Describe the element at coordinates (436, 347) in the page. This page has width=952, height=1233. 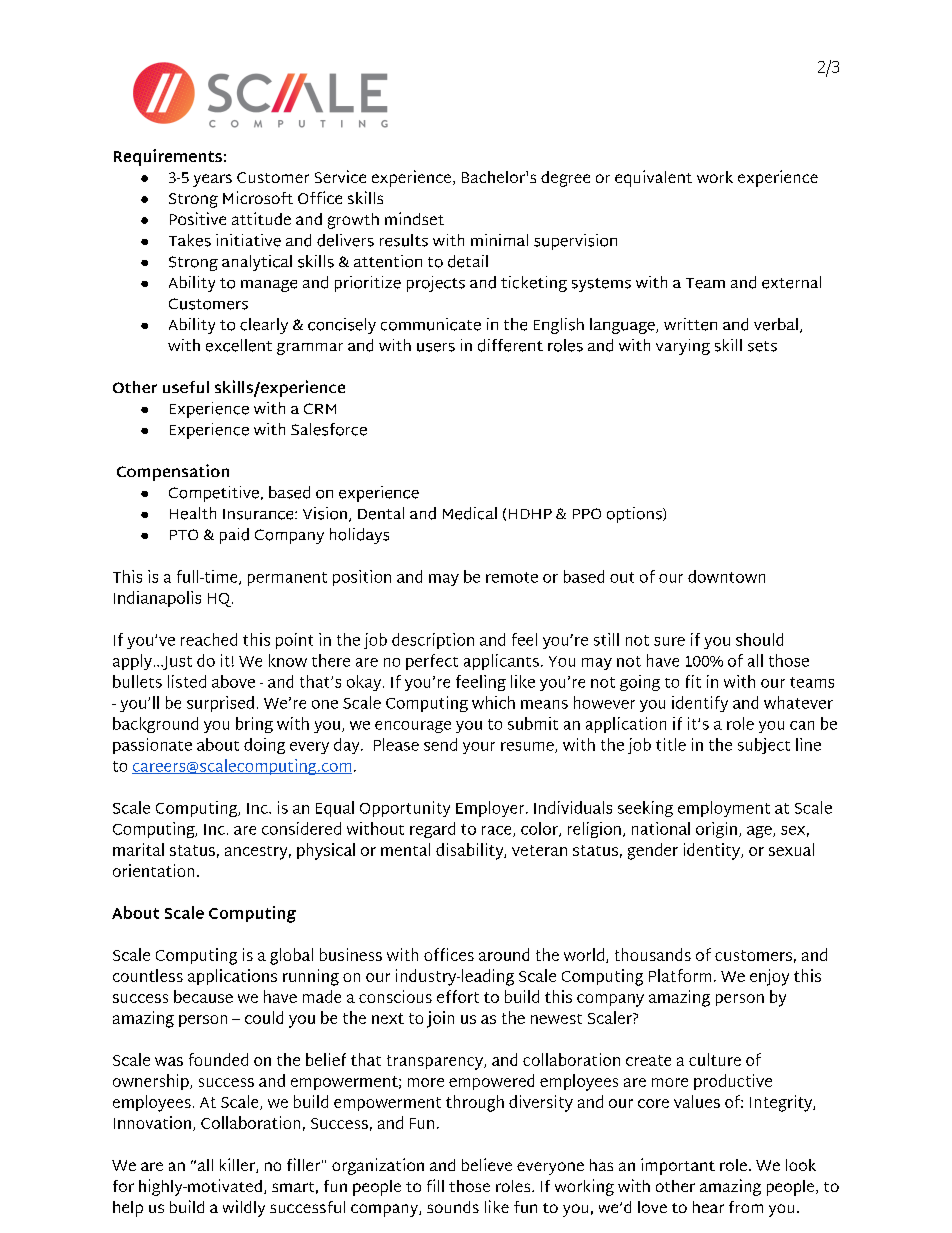
I see `users` at that location.
